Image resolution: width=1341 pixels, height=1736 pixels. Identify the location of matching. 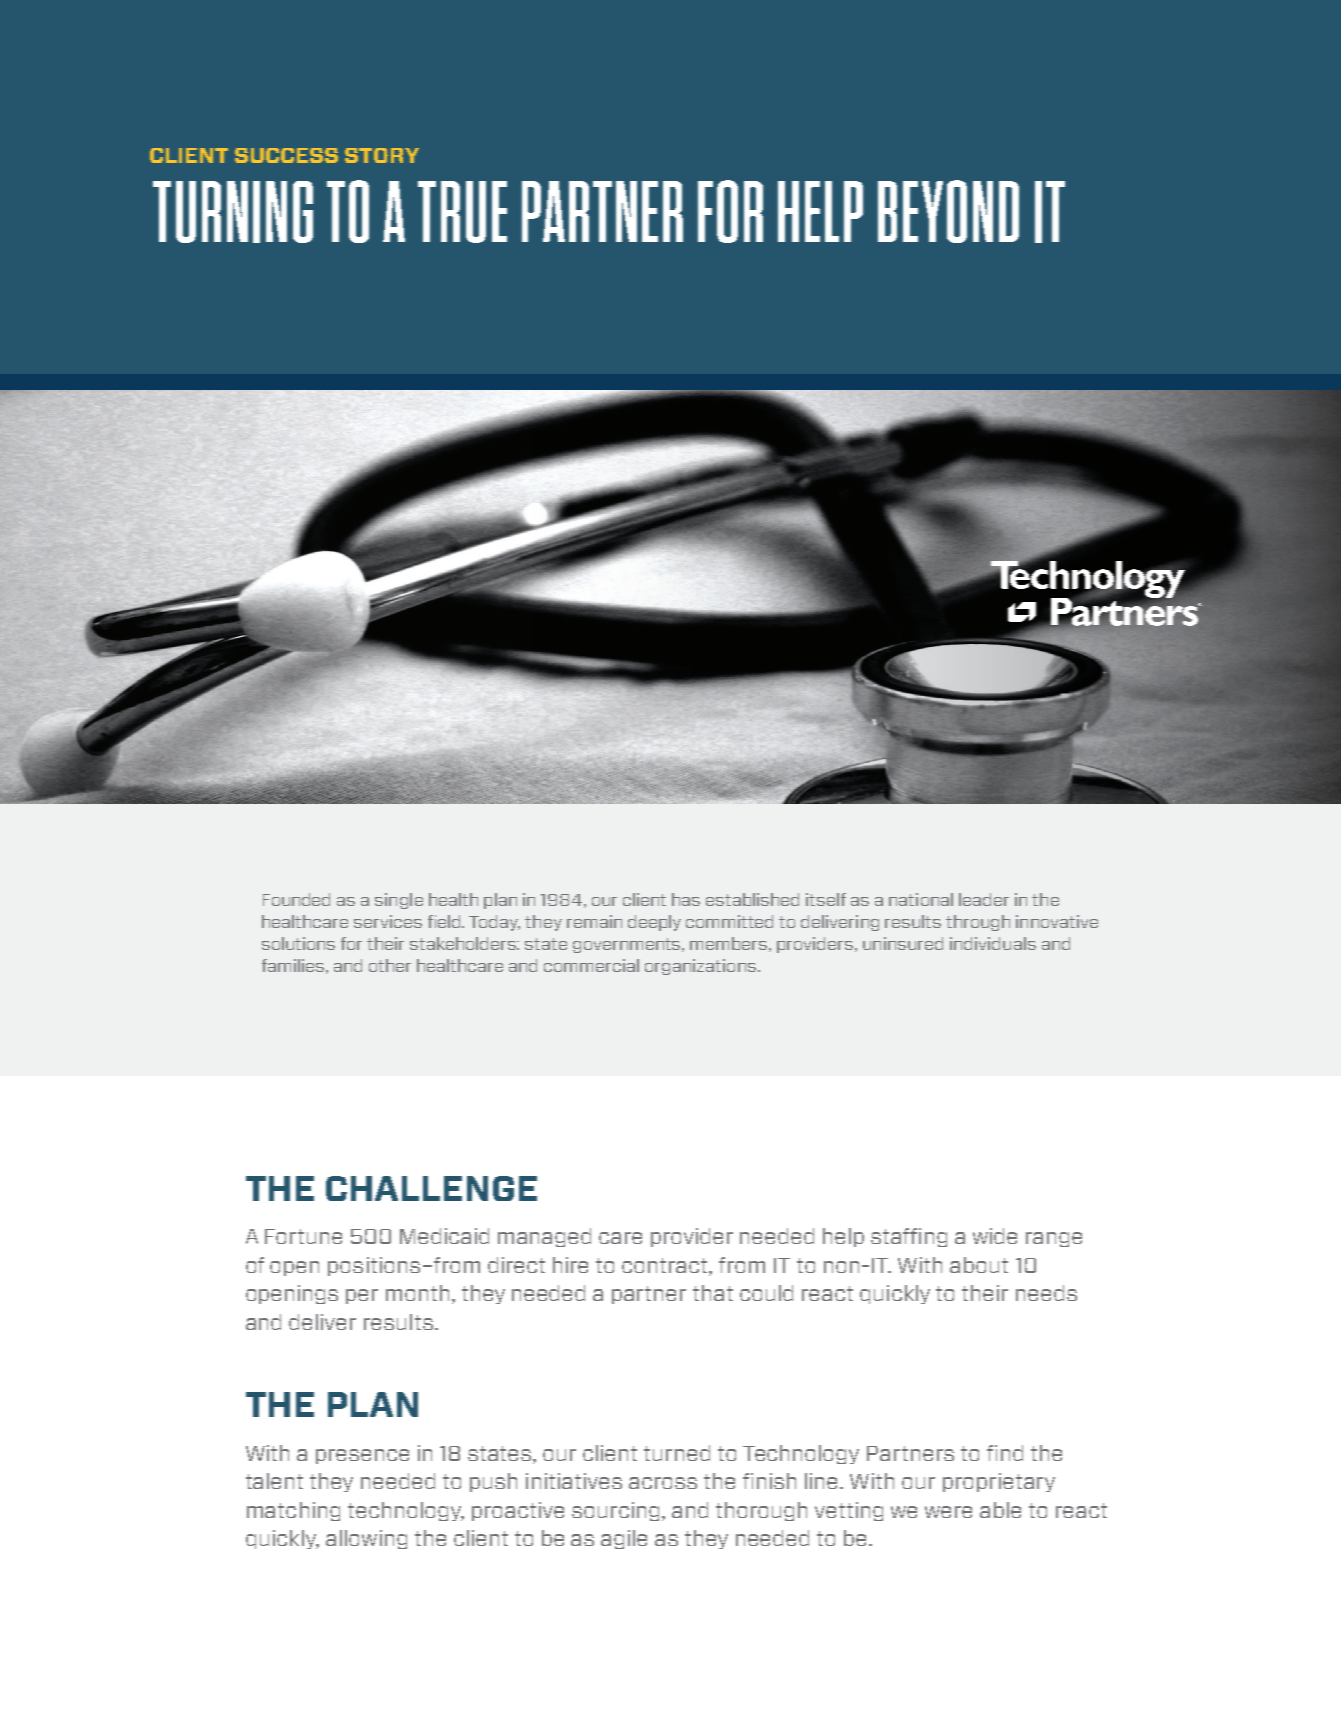
(293, 1511).
